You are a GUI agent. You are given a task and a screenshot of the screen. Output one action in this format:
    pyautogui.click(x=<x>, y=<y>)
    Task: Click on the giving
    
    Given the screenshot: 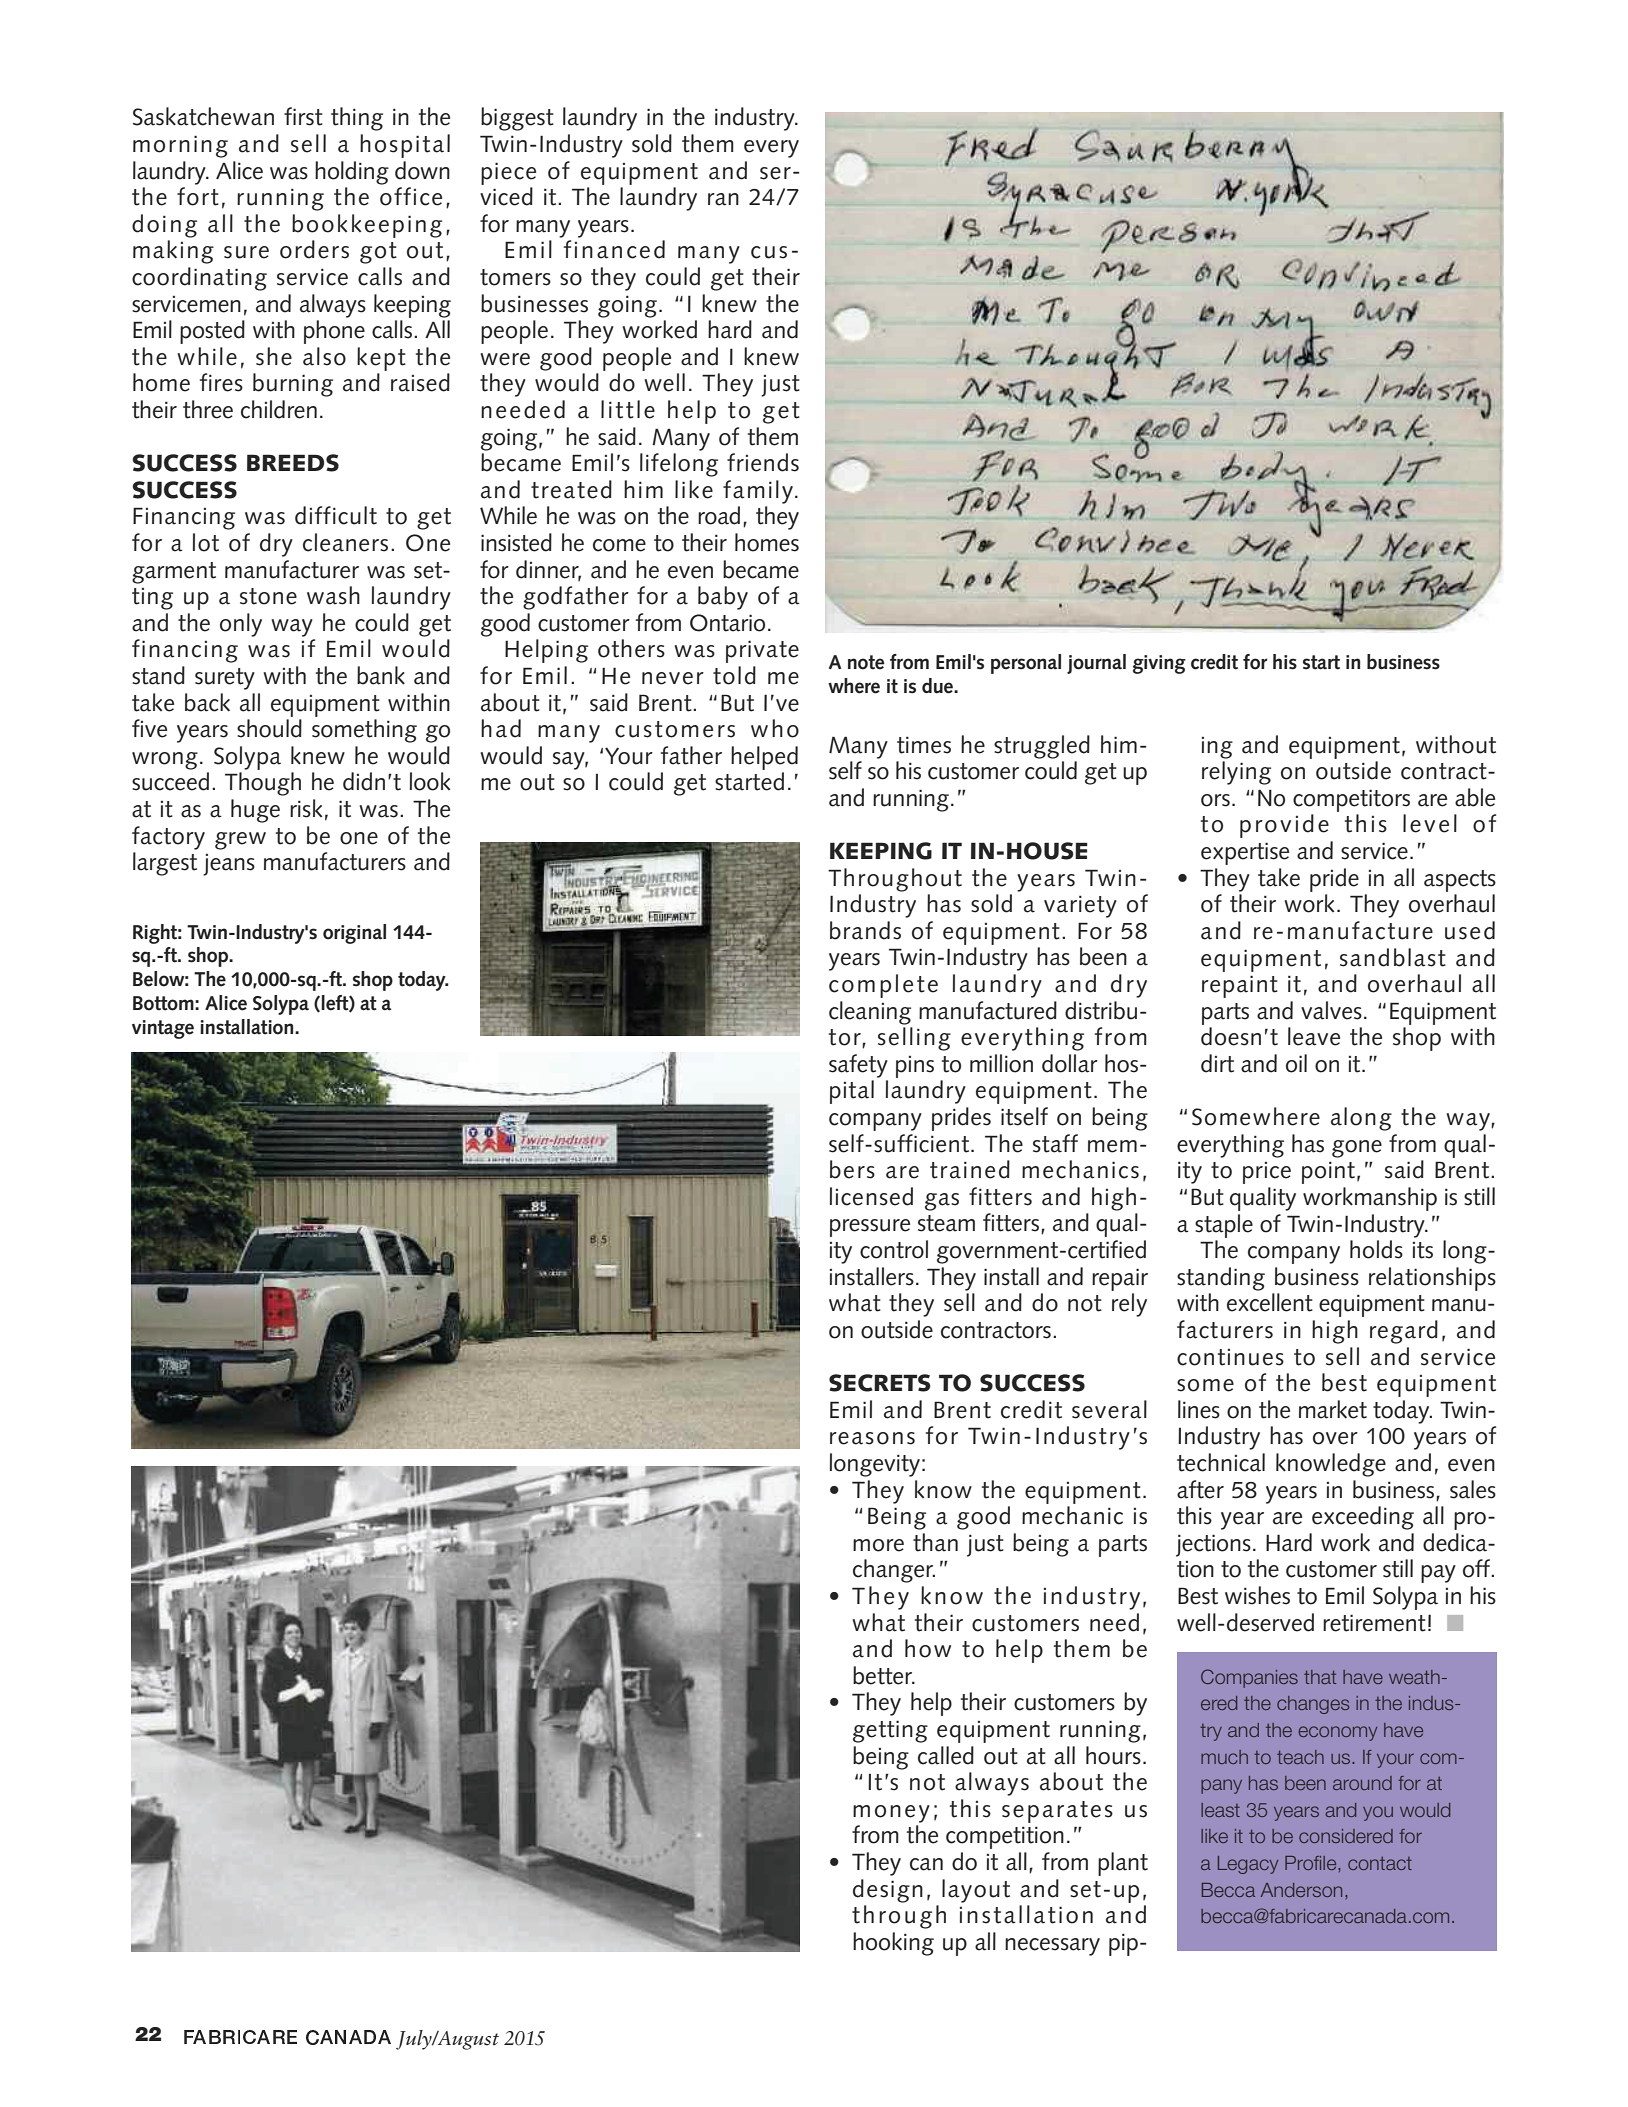 What is the action you would take?
    pyautogui.click(x=1159, y=664)
